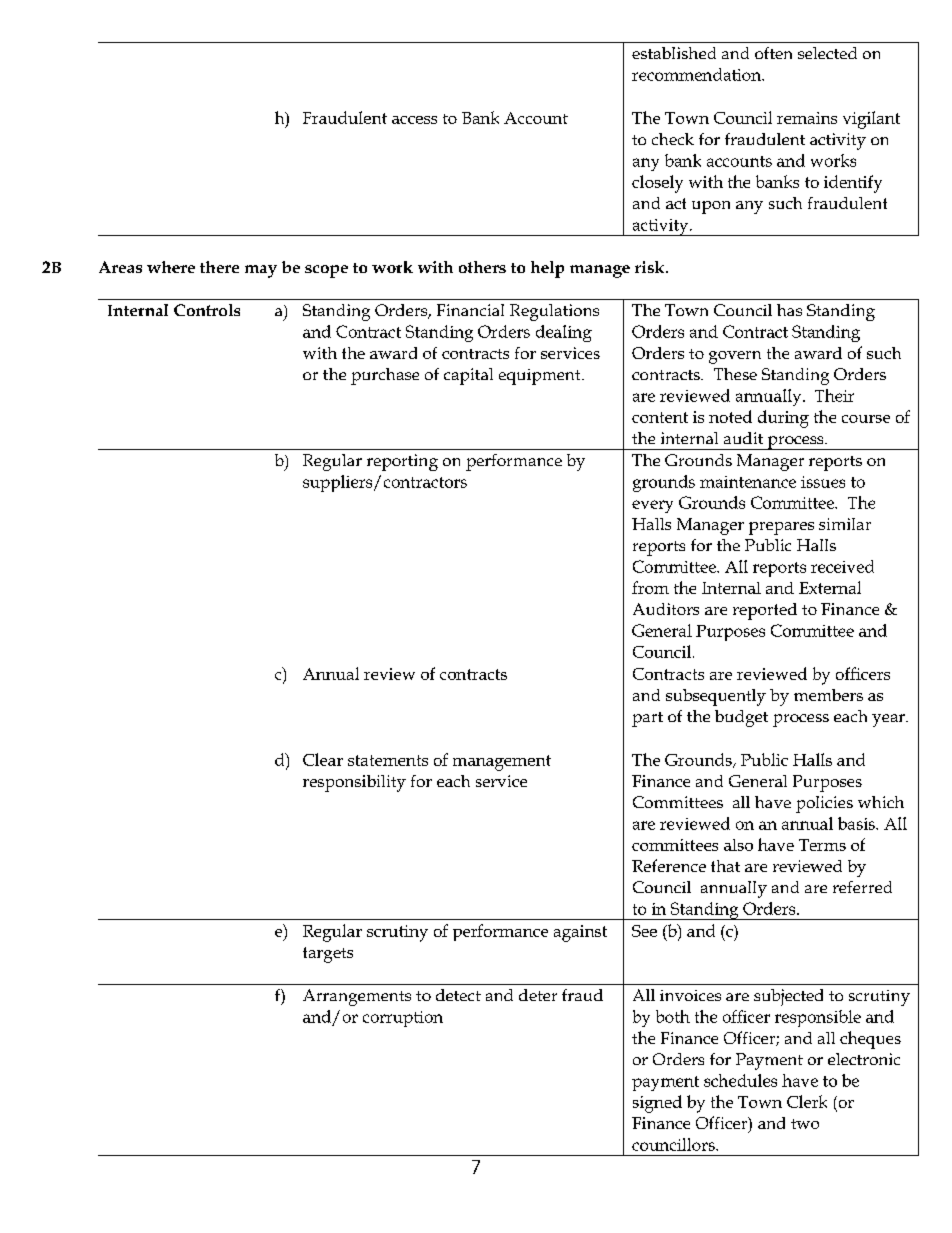  Describe the element at coordinates (822, 845) in the screenshot. I see `Terms` at that location.
